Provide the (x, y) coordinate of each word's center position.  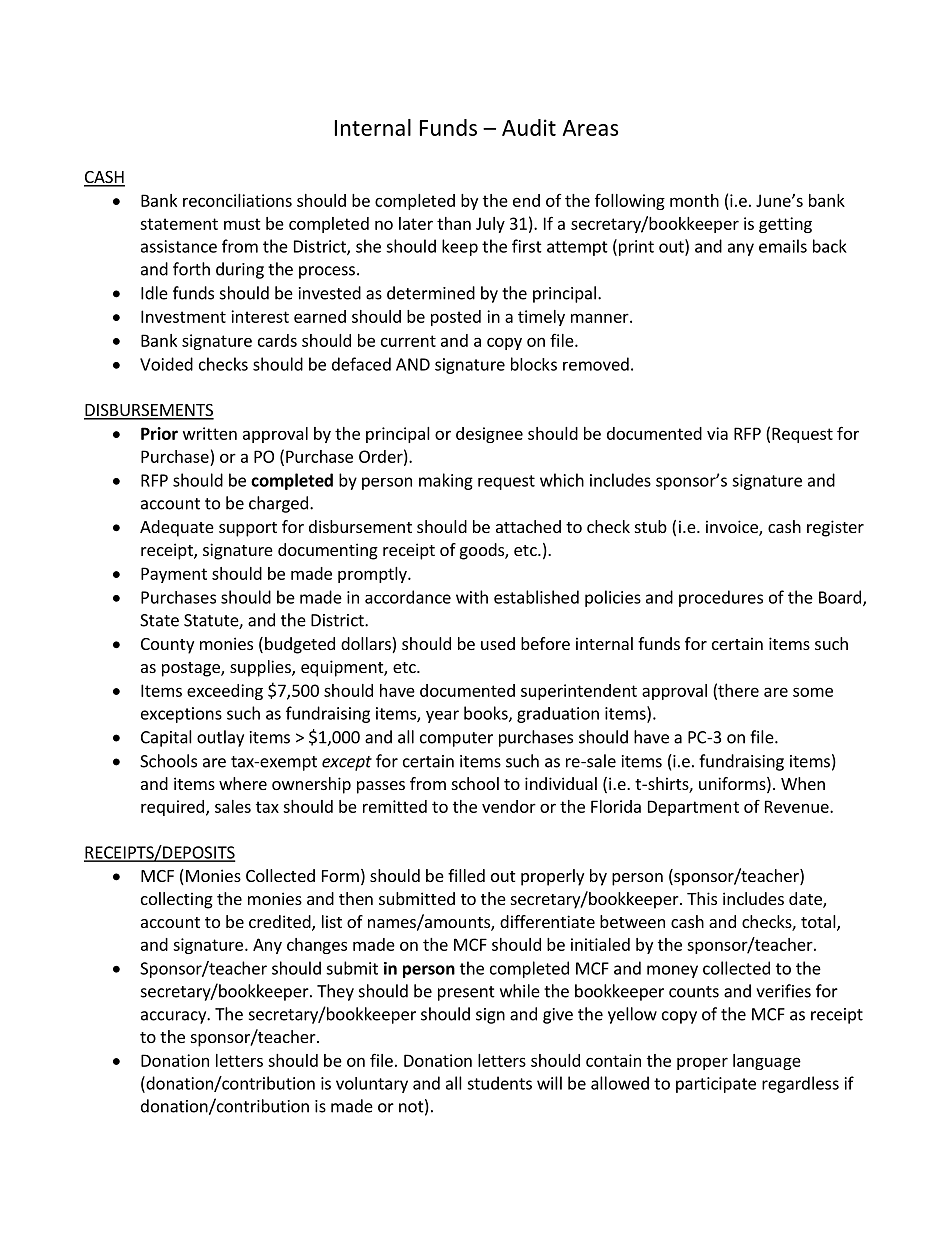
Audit (529, 127)
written (210, 433)
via (717, 433)
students (499, 1083)
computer (456, 739)
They (335, 992)
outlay (220, 738)
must (242, 224)
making (446, 481)
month (694, 200)
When (803, 783)
